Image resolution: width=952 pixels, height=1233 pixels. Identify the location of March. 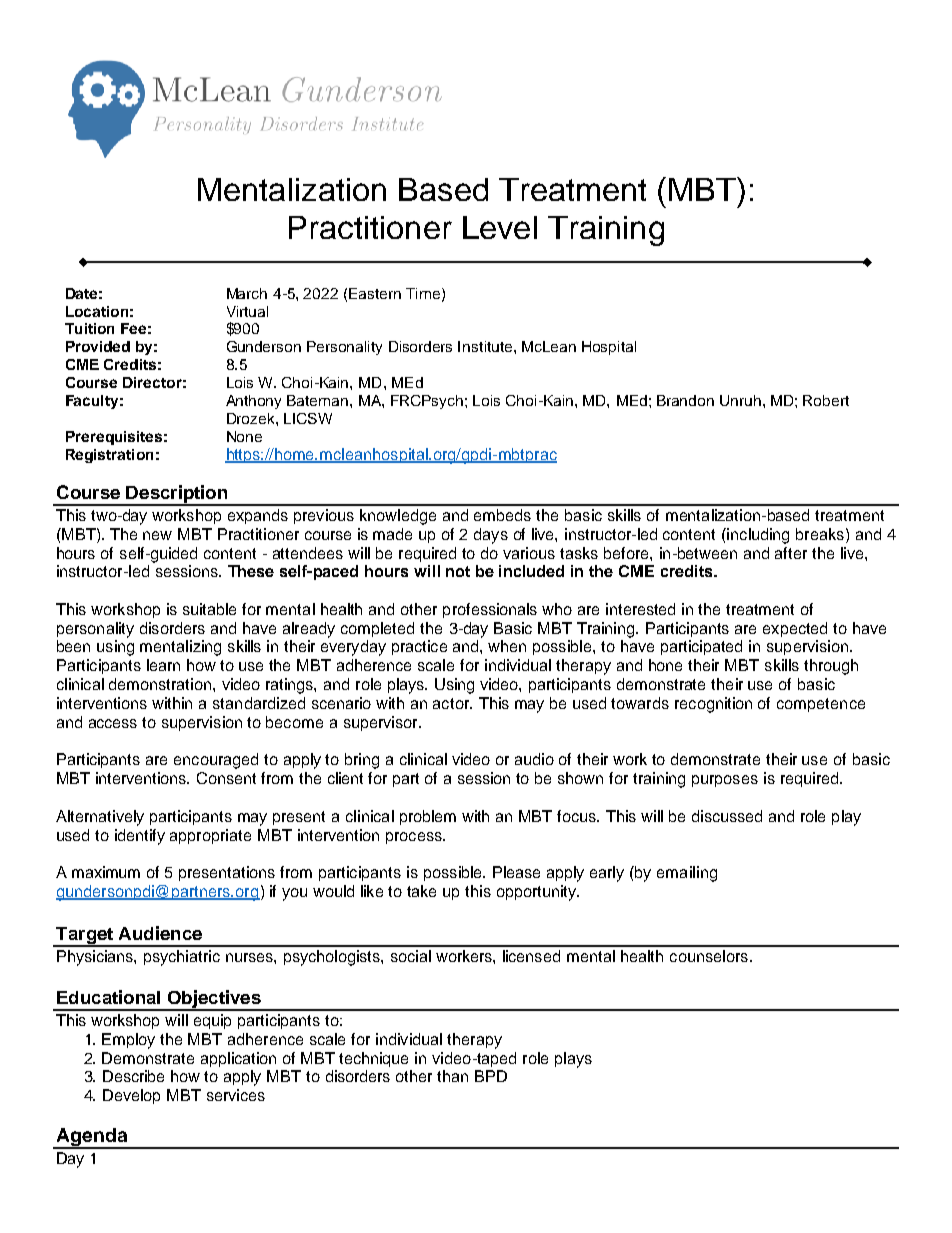
(247, 293).
